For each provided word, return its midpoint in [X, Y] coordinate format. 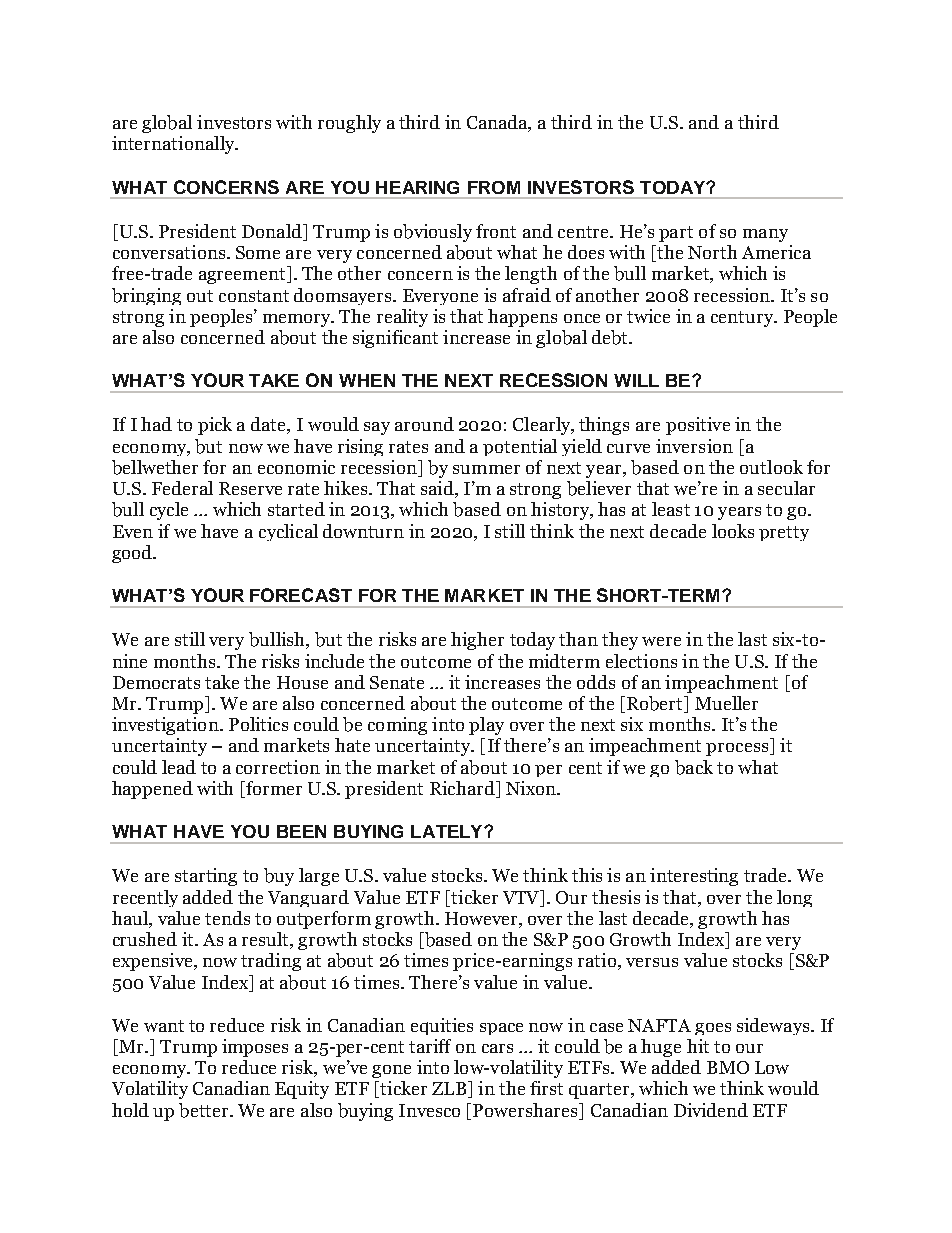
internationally [174, 145]
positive [698, 426]
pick [215, 426]
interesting [694, 877]
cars [497, 1048]
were [661, 641]
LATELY [448, 831]
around [424, 424]
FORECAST [301, 595]
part [676, 234]
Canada [498, 123]
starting [206, 877]
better [205, 1110]
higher [477, 641]
